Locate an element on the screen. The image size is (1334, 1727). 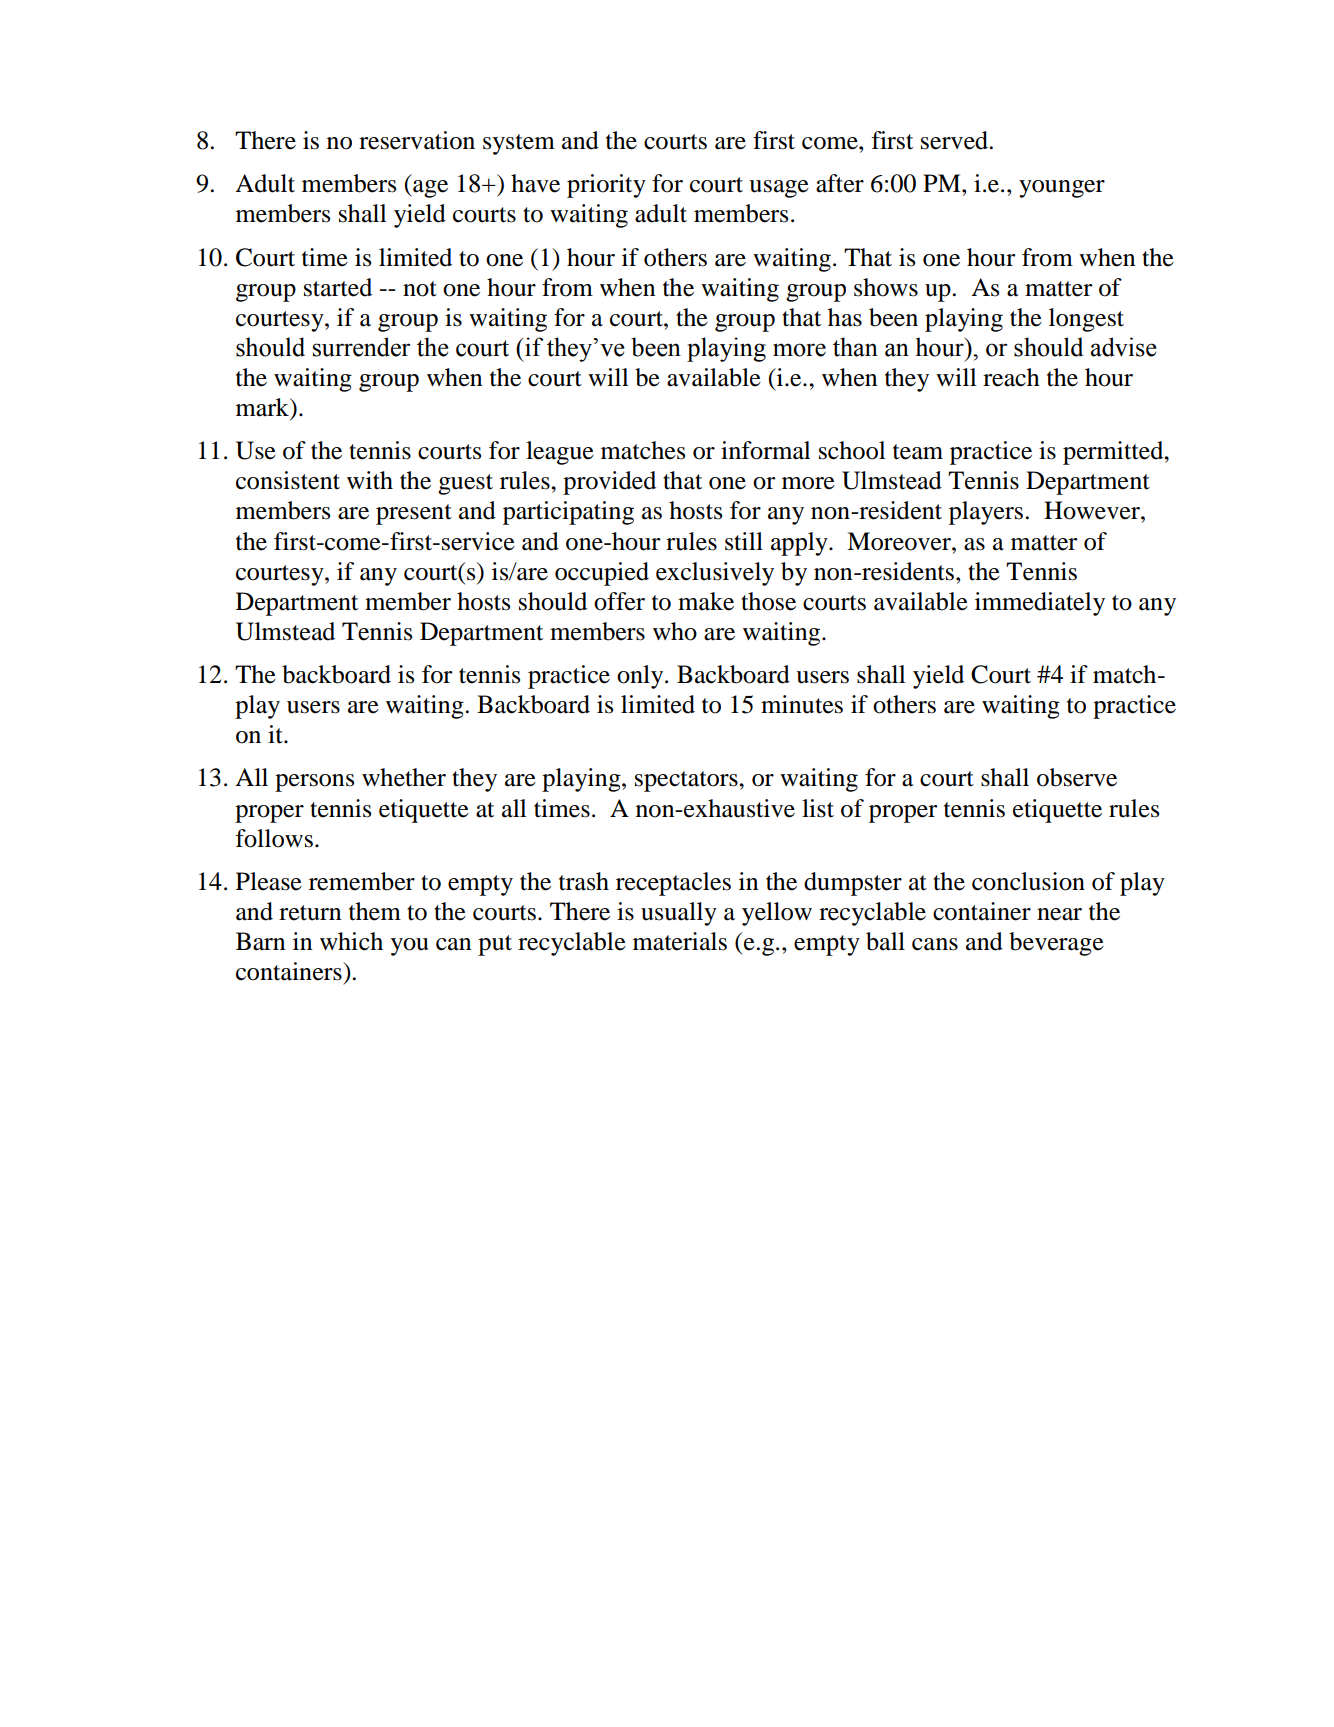
still is located at coordinates (744, 541).
